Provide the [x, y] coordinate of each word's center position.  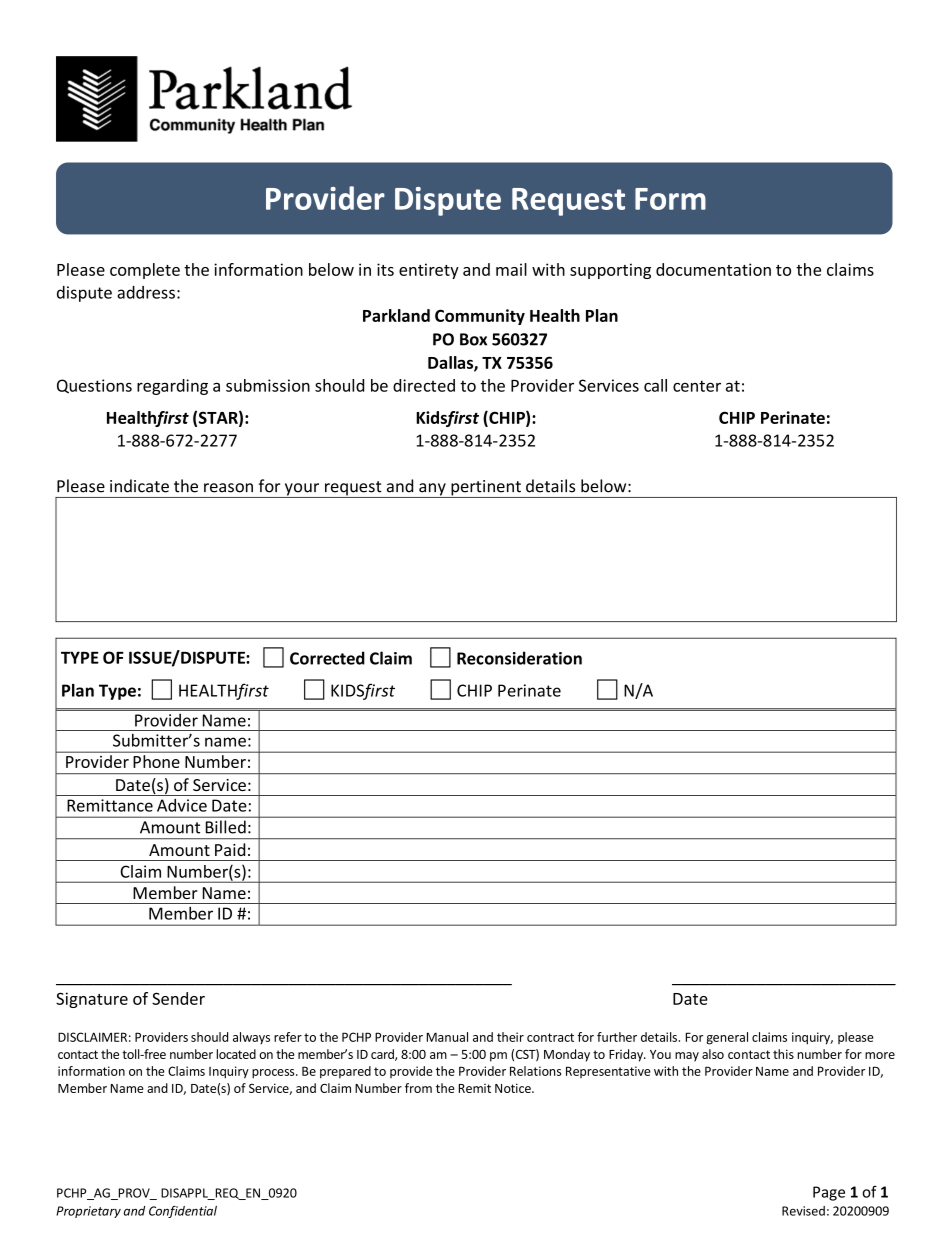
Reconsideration [519, 658]
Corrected [327, 658]
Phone [157, 761]
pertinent [486, 489]
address [146, 292]
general [727, 1038]
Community [480, 317]
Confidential [183, 1212]
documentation [713, 269]
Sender [178, 998]
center [697, 386]
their [510, 1037]
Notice [514, 1088]
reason [228, 488]
